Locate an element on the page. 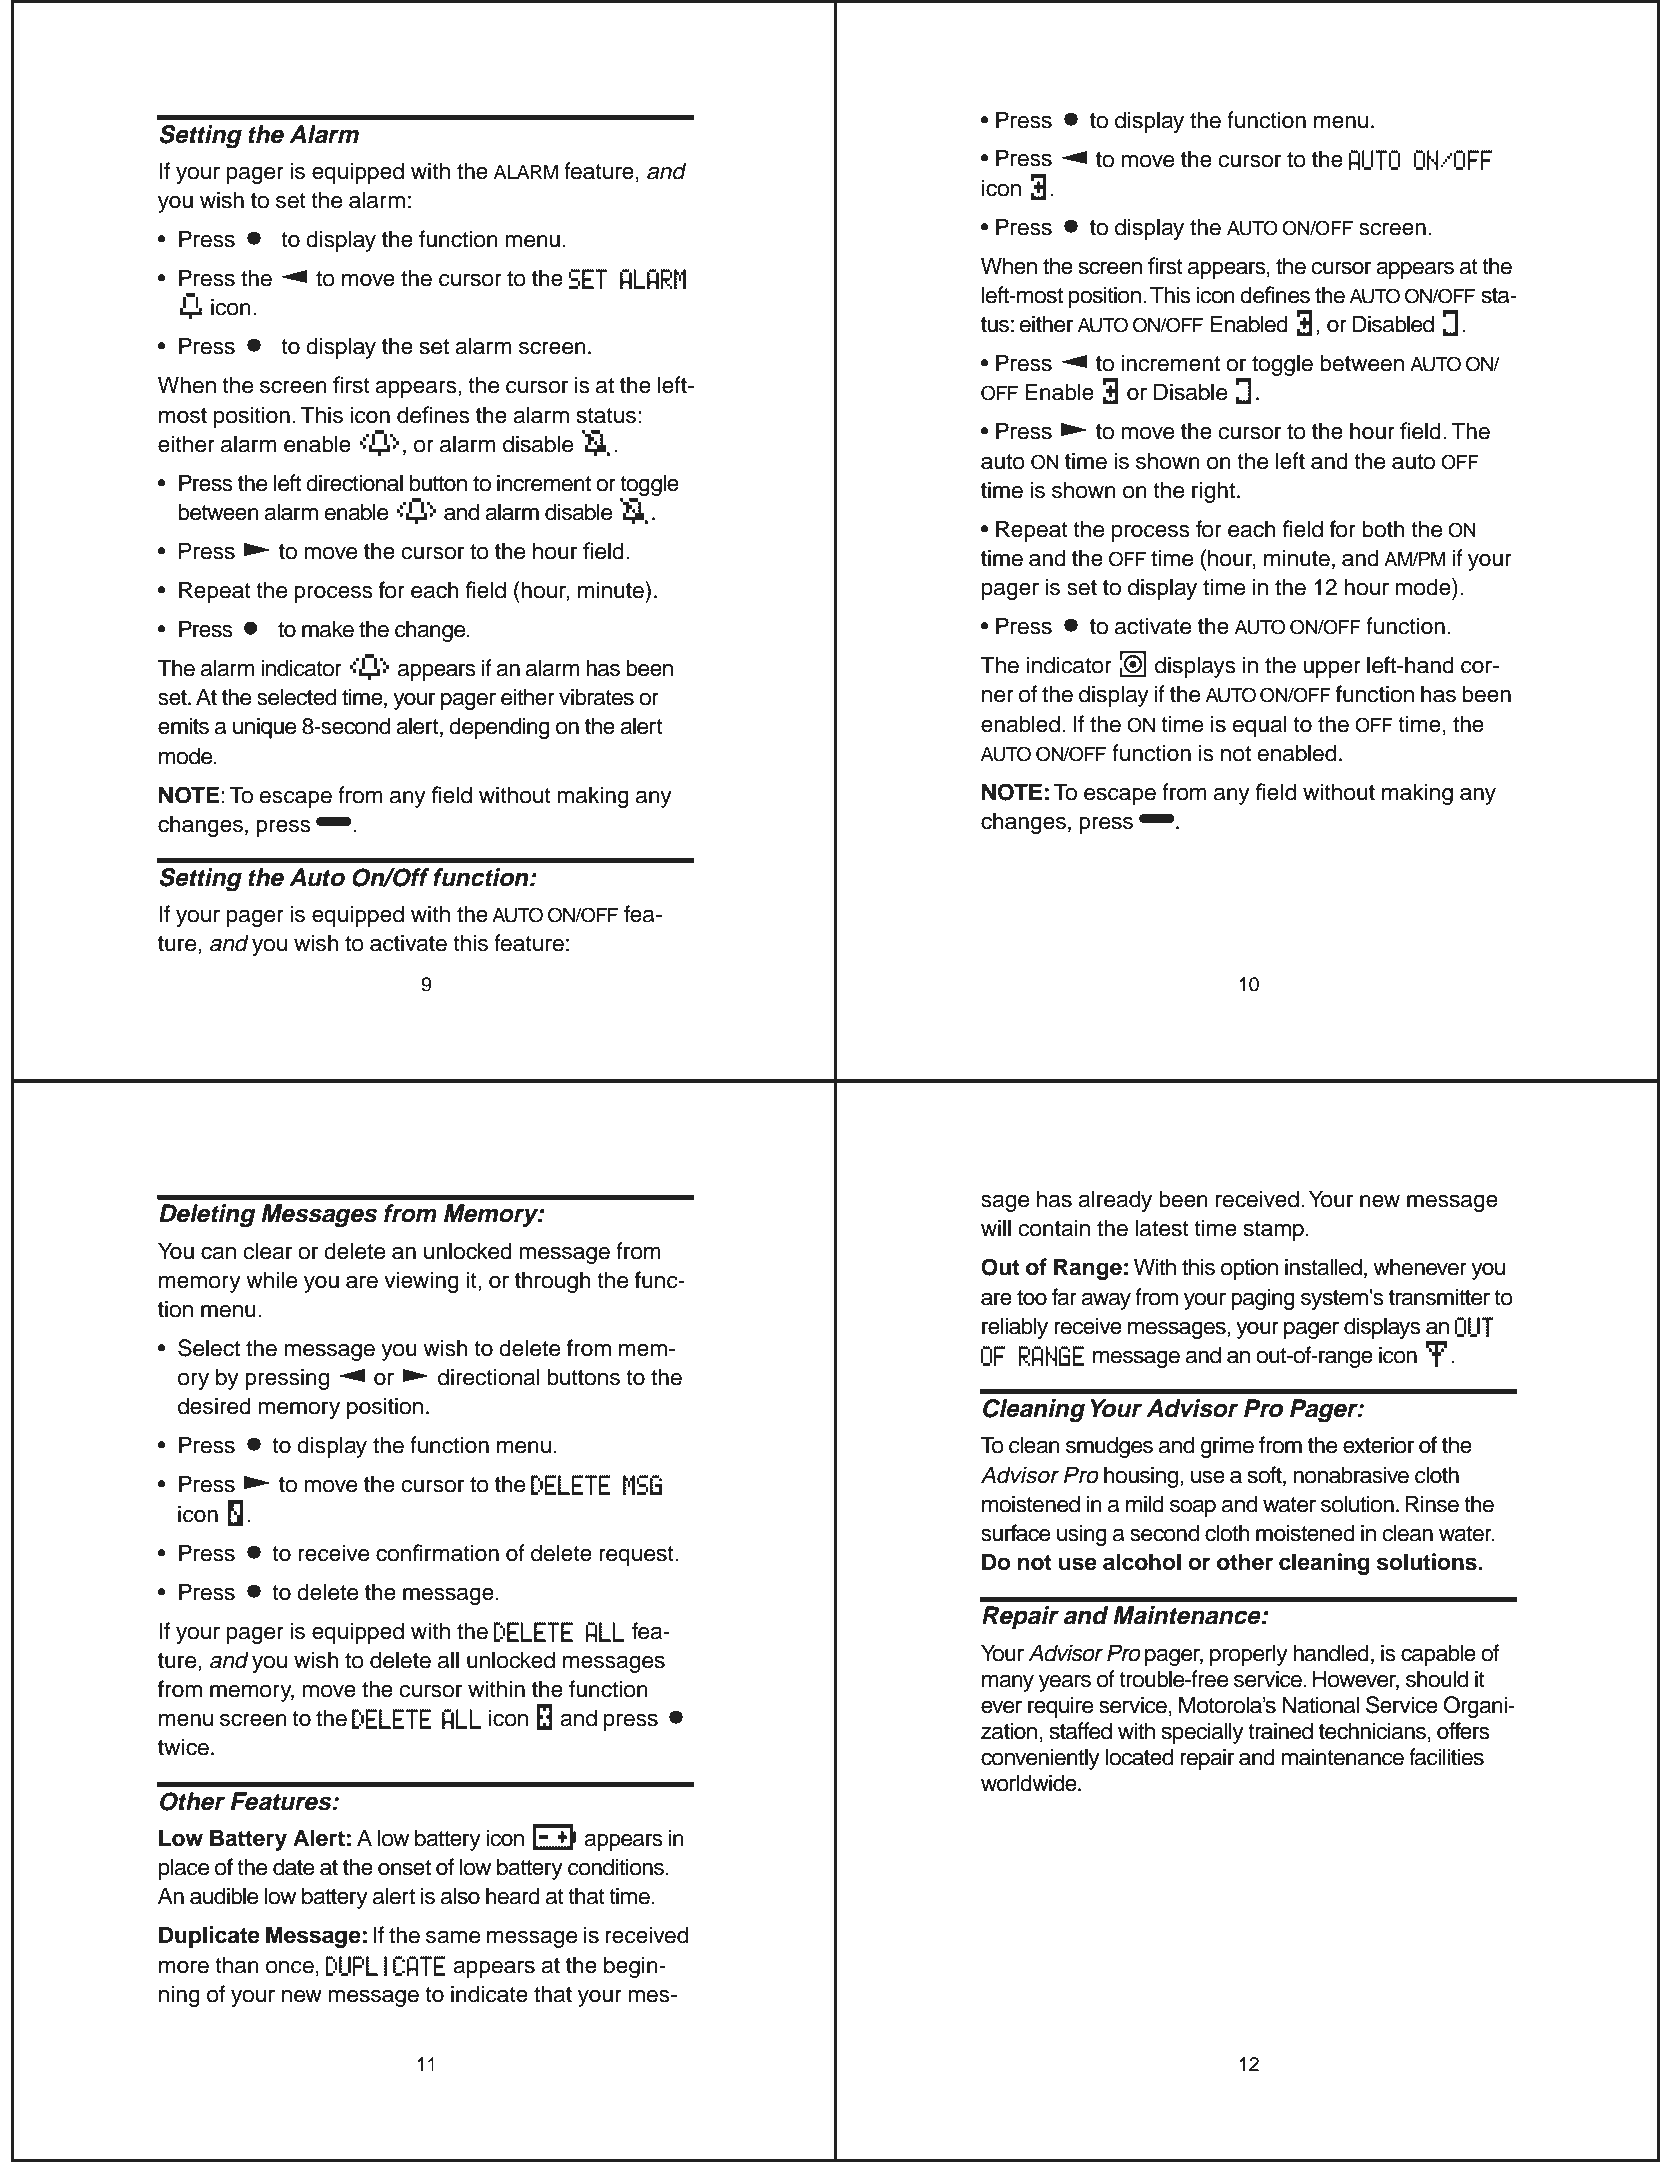 The height and width of the image is (2162, 1671). vibrates is located at coordinates (596, 697).
